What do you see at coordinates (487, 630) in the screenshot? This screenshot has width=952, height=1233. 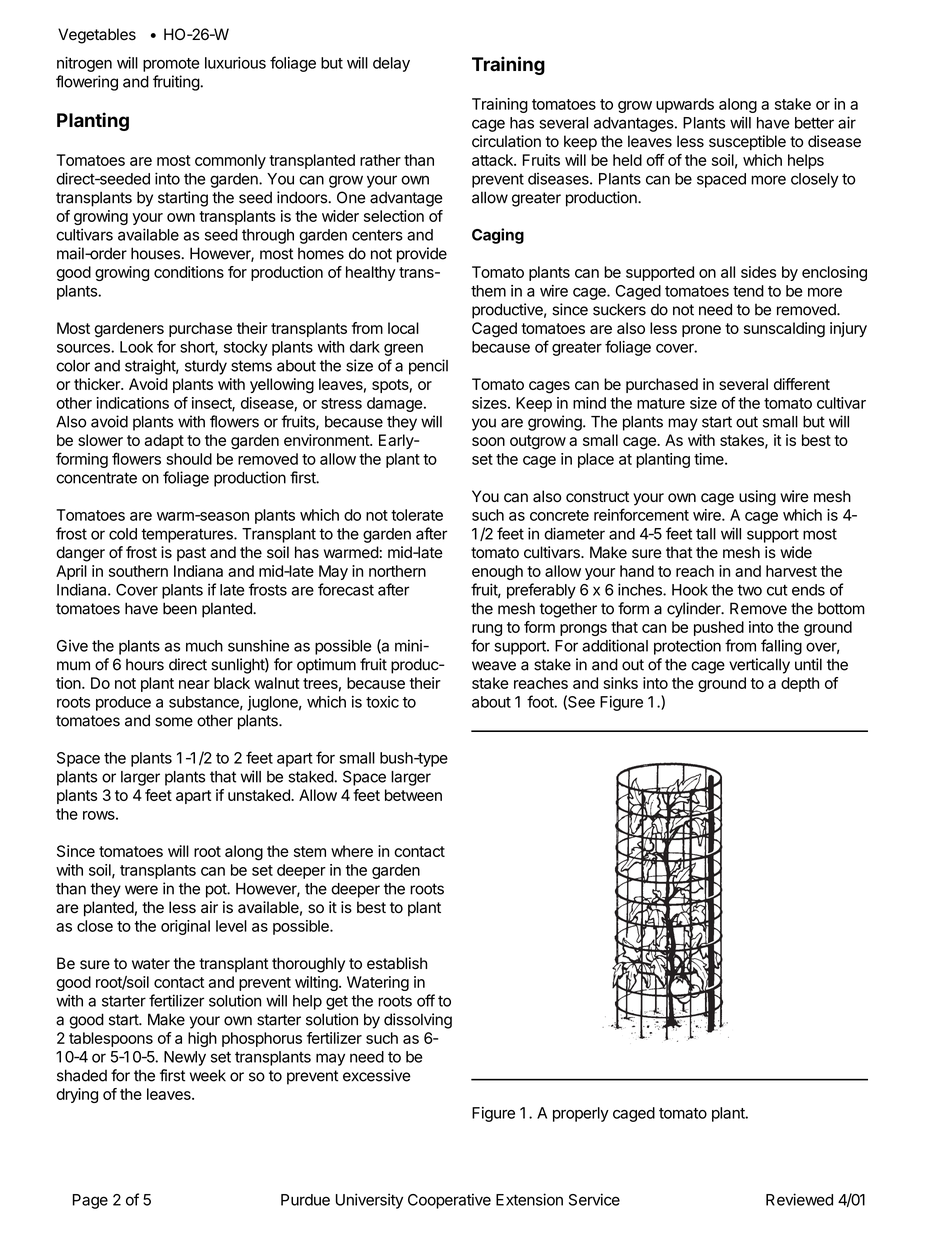 I see `rung` at bounding box center [487, 630].
